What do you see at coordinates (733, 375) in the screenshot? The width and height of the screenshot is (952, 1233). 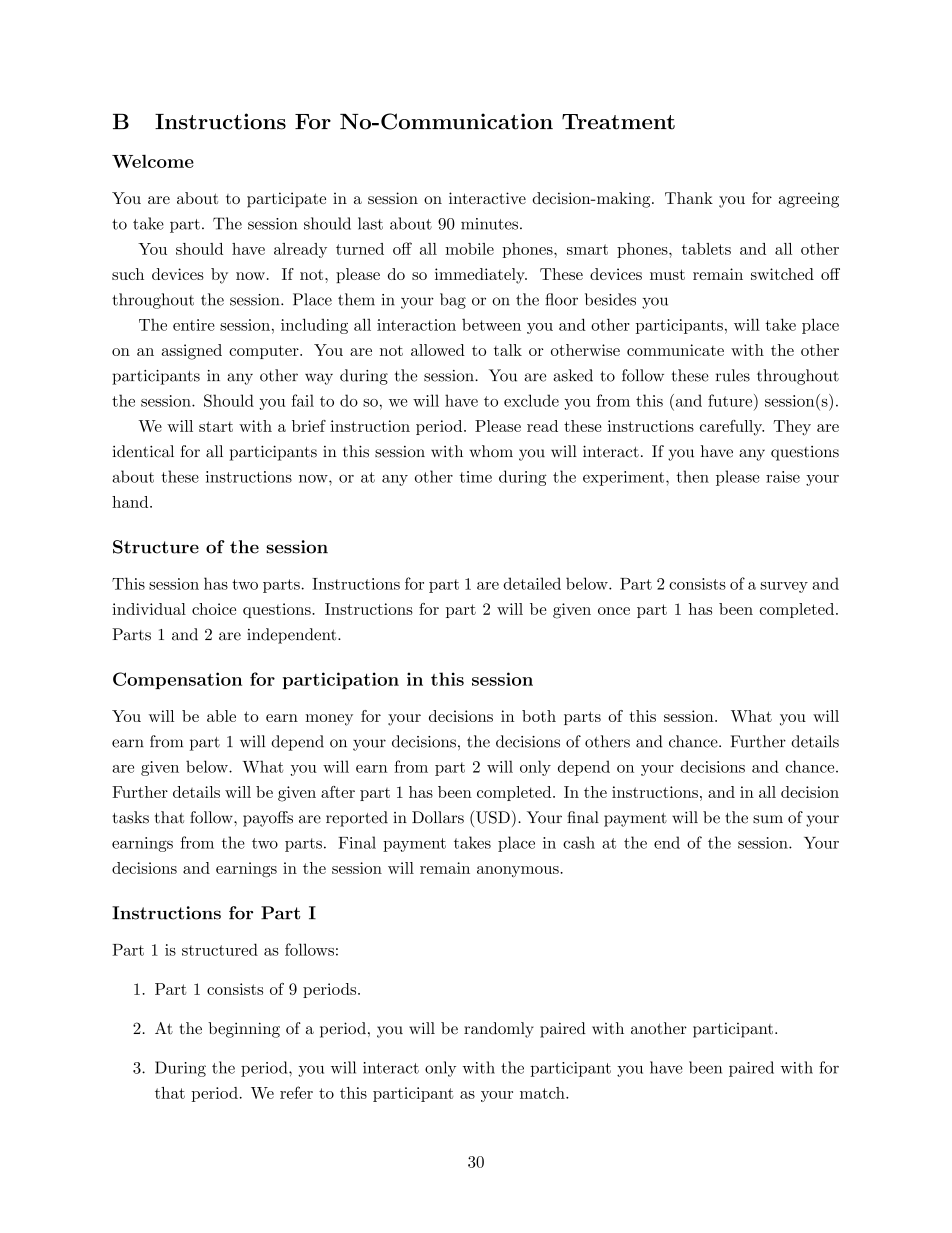 I see `rules` at bounding box center [733, 375].
